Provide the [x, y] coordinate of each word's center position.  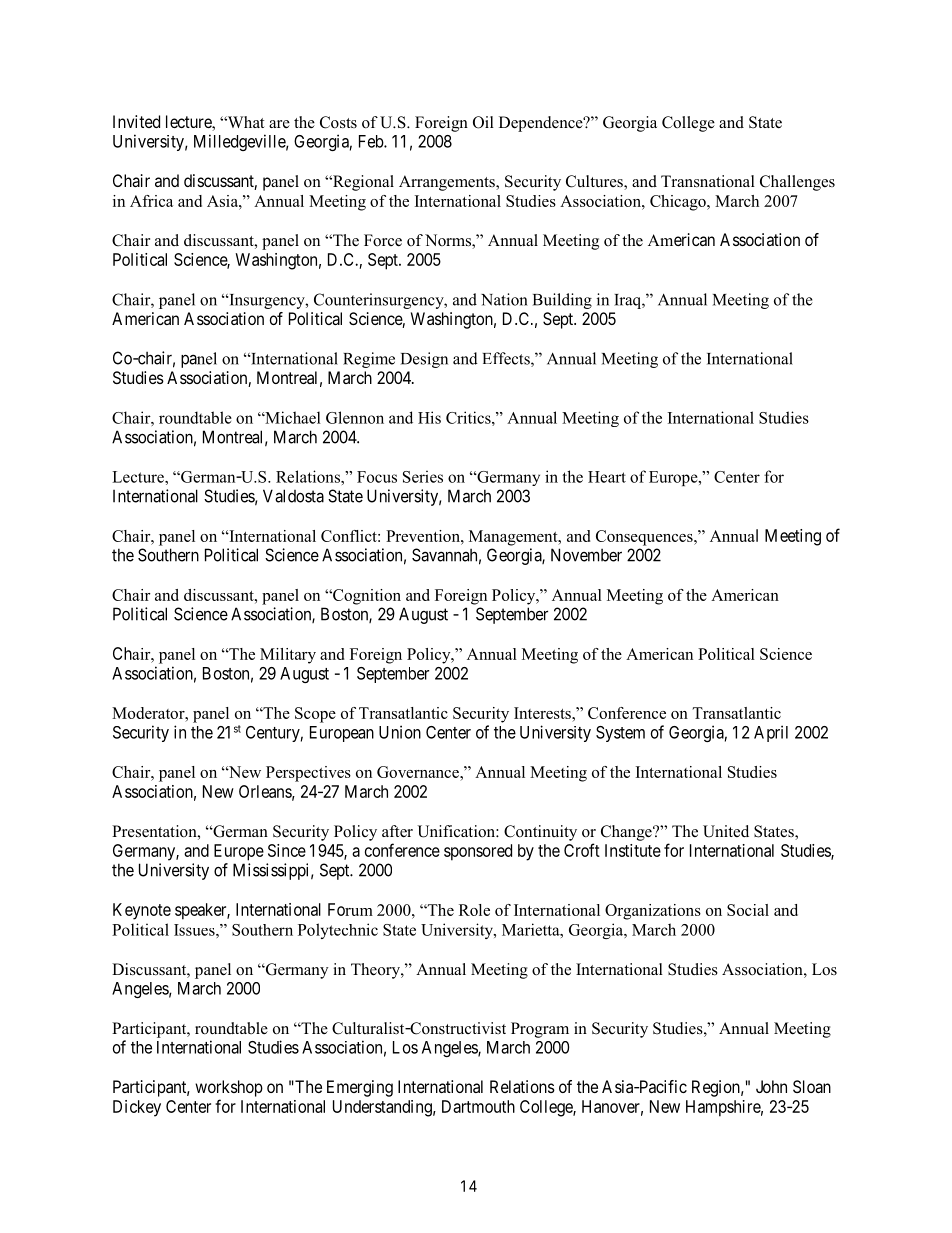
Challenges [797, 183]
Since [287, 850]
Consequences [645, 538]
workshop [229, 1088]
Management [514, 538]
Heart [607, 477]
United [726, 831]
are [279, 124]
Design [424, 360]
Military [288, 656]
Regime [369, 360]
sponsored [478, 852]
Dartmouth [478, 1106]
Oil [483, 122]
